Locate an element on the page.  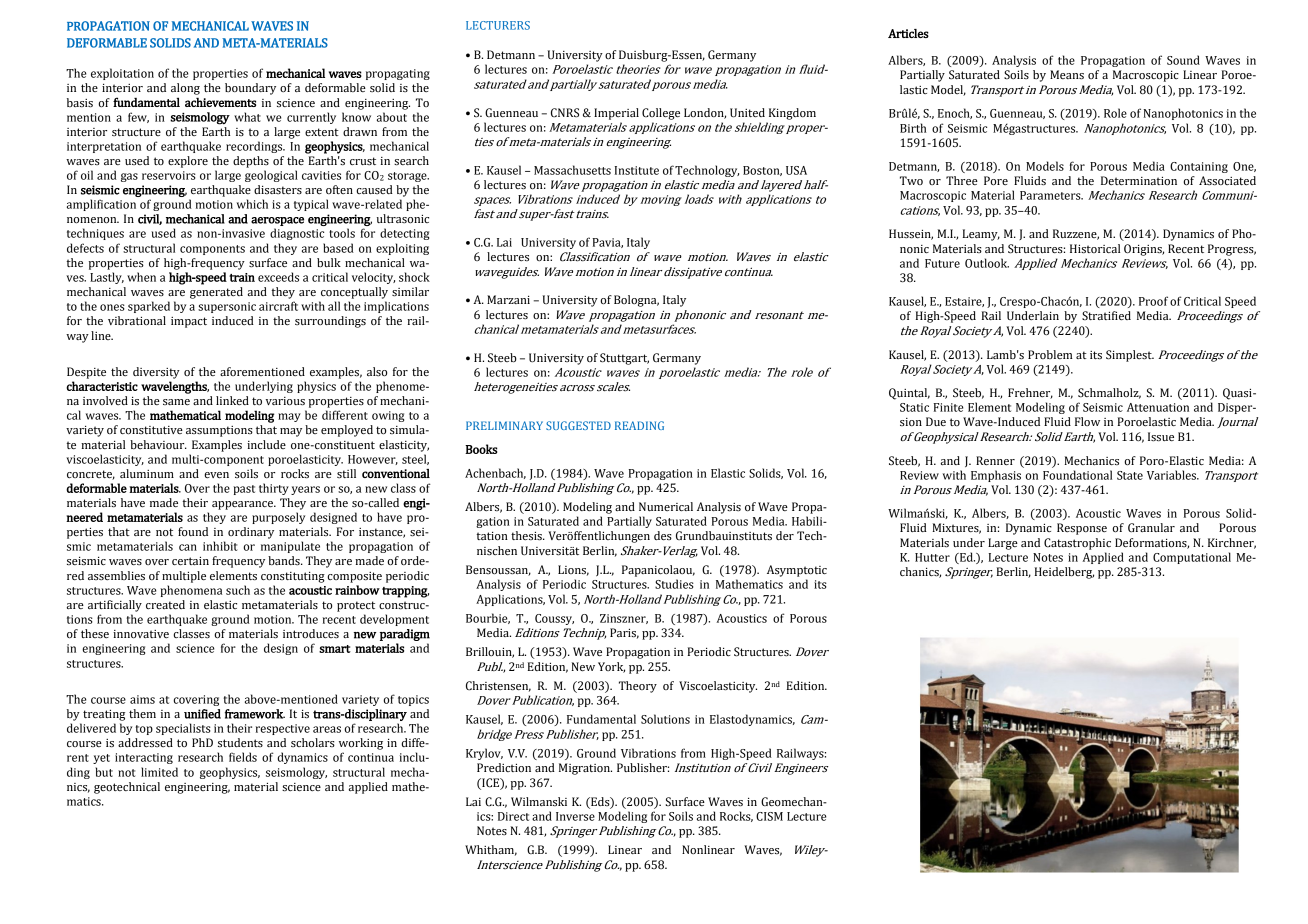
College is located at coordinates (661, 114).
